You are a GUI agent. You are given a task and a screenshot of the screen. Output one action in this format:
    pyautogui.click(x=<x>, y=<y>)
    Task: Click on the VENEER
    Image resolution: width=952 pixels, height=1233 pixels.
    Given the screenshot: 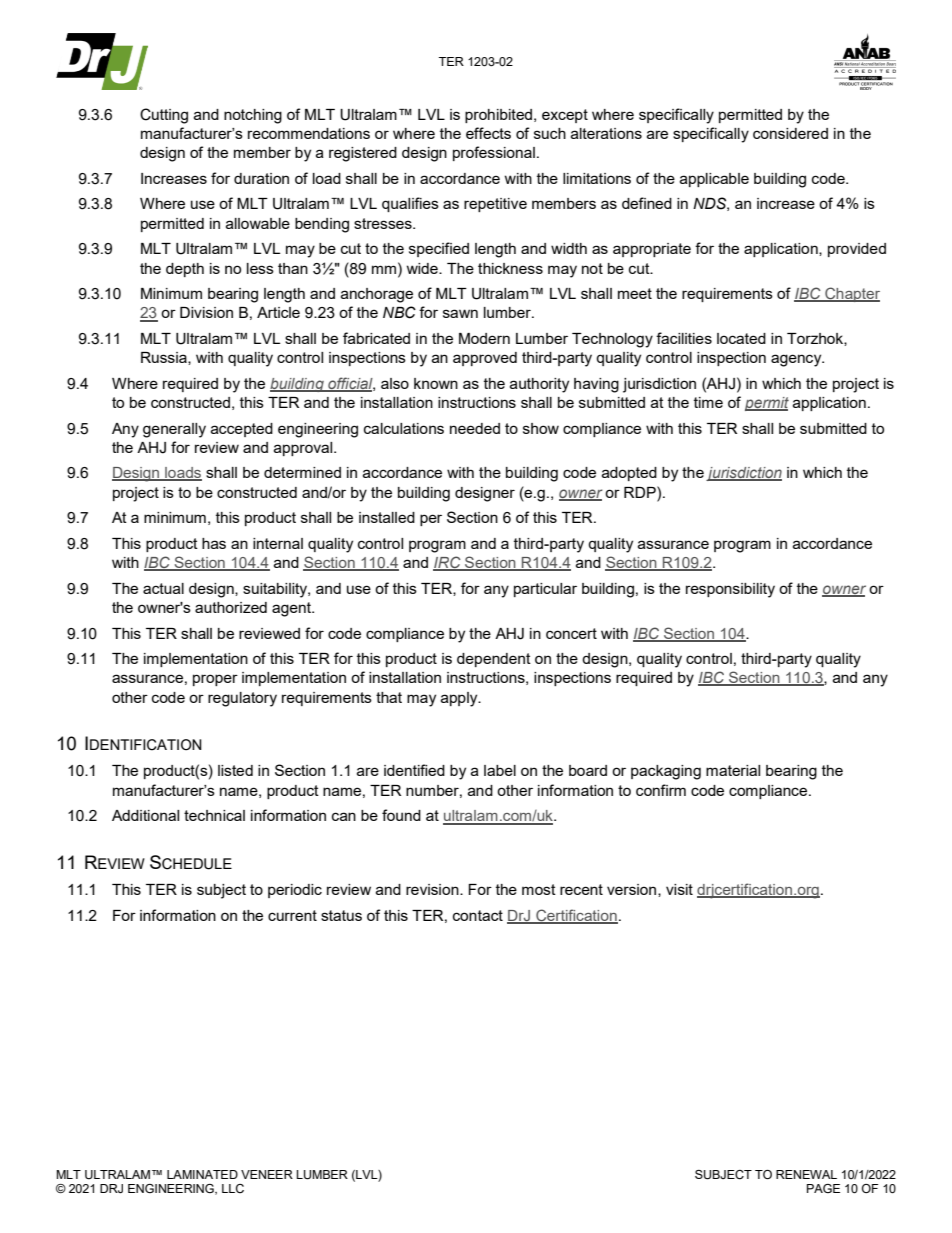 What is the action you would take?
    pyautogui.click(x=267, y=1174)
